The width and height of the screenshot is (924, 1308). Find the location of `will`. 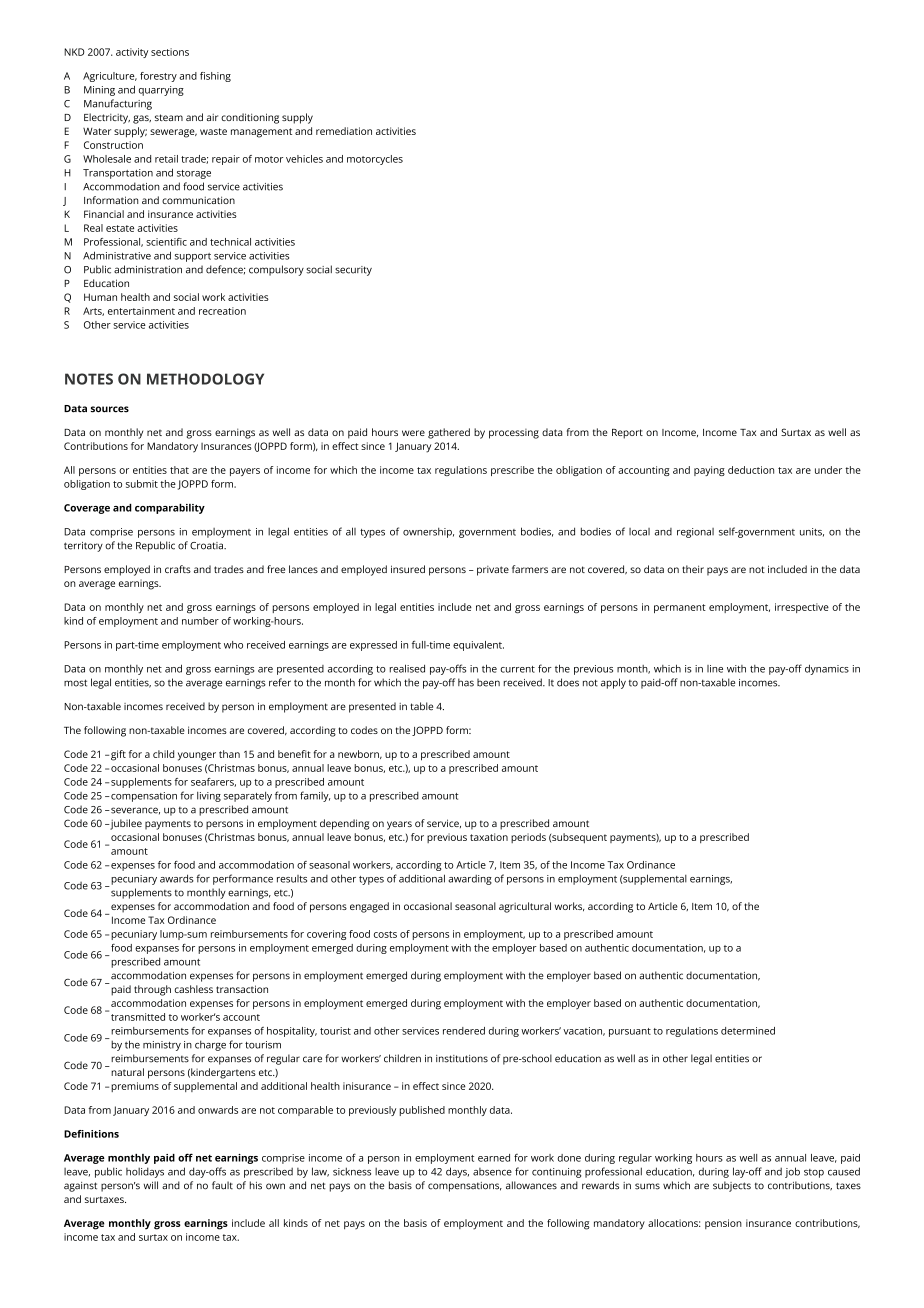

will is located at coordinates (151, 1185).
